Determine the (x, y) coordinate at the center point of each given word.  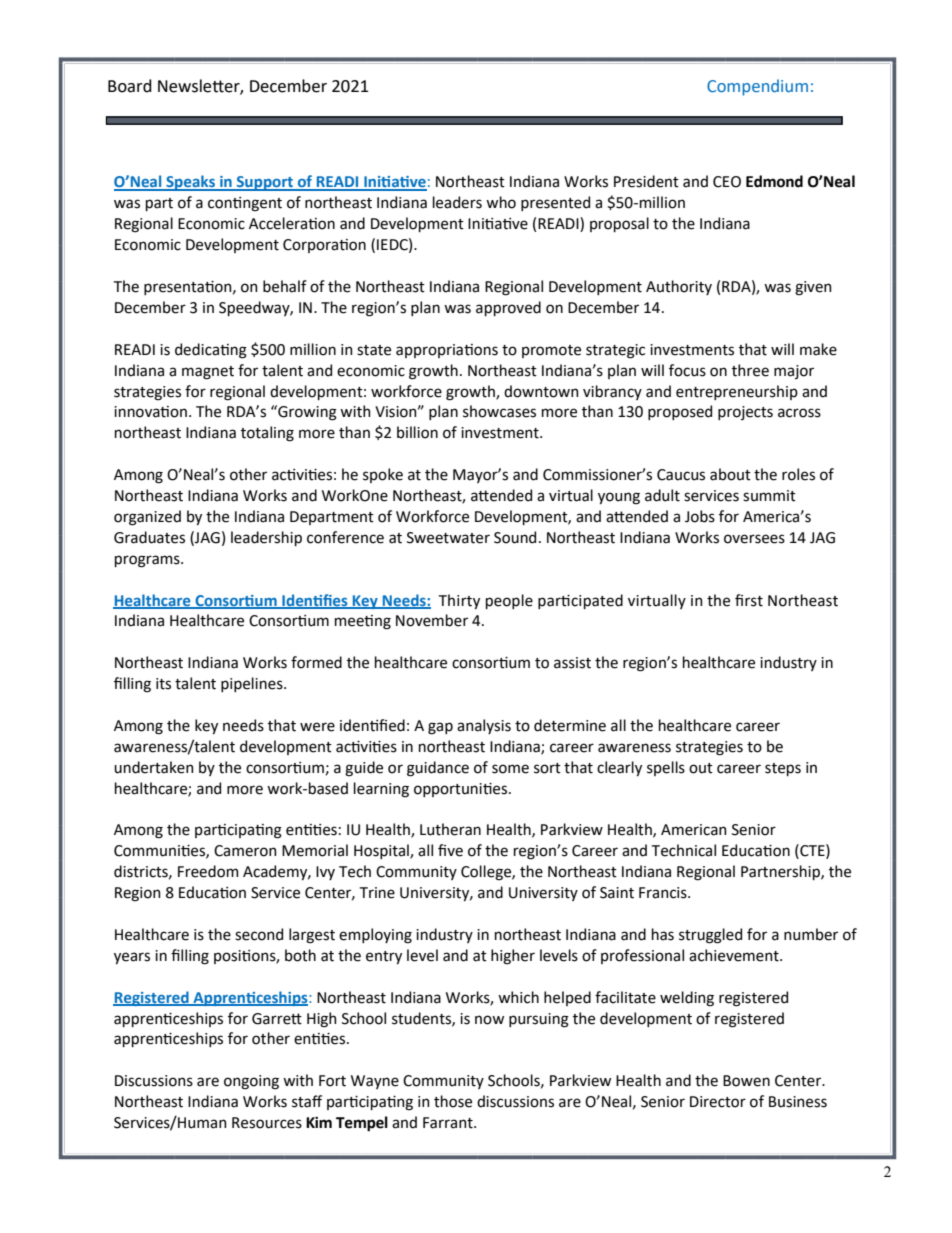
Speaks (190, 183)
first (749, 600)
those (453, 1101)
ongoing (251, 1082)
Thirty (459, 601)
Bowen (746, 1081)
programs (148, 561)
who (501, 202)
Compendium (757, 87)
